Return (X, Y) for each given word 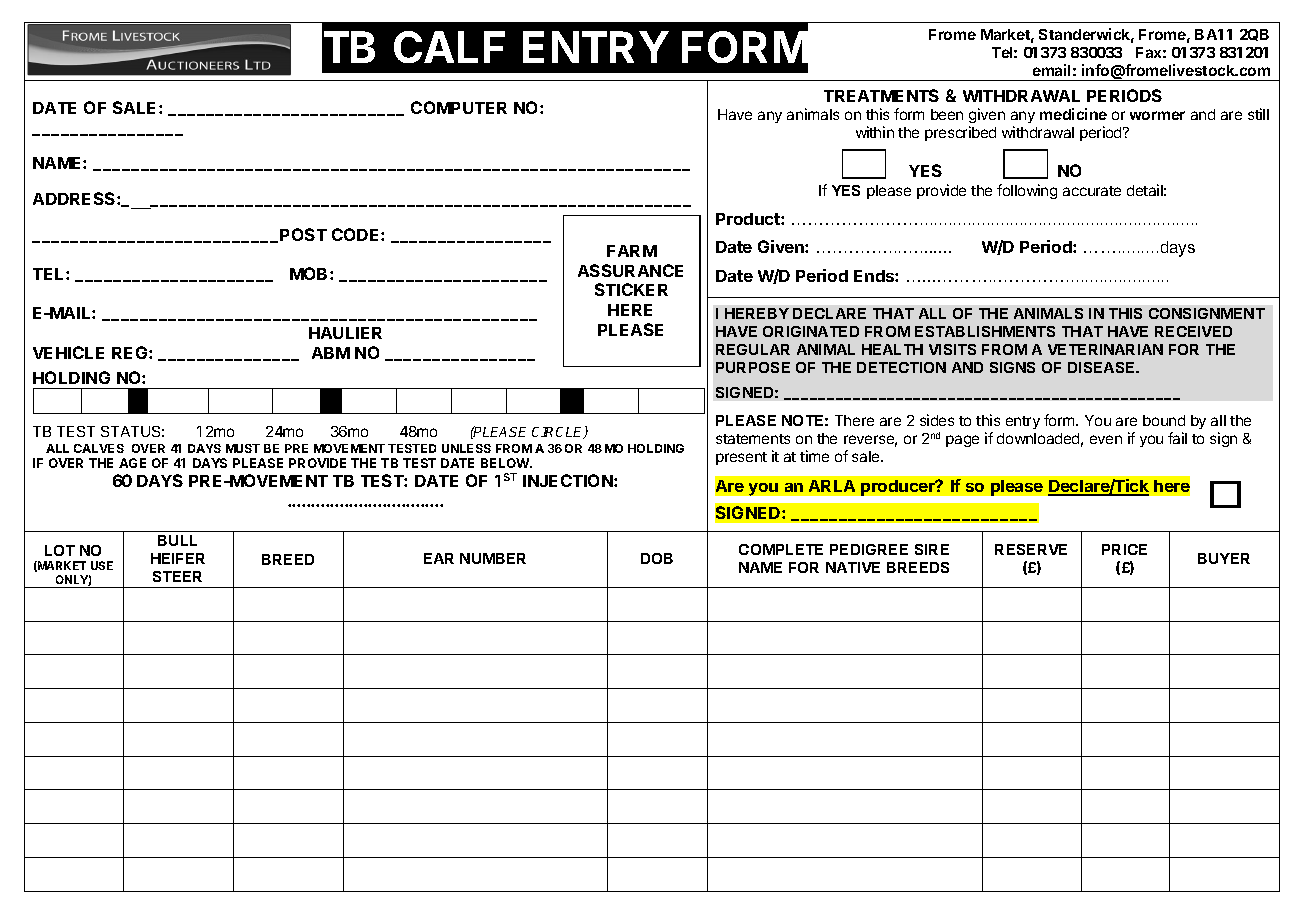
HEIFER (178, 558)
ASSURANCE (630, 270)
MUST (243, 448)
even (1106, 439)
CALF (449, 47)
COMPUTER (459, 107)
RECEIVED (1193, 331)
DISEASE (1103, 367)
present (741, 458)
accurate (1092, 191)
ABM (331, 353)
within (875, 132)
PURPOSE (753, 367)
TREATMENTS (881, 95)
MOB (310, 273)
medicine (1073, 114)
